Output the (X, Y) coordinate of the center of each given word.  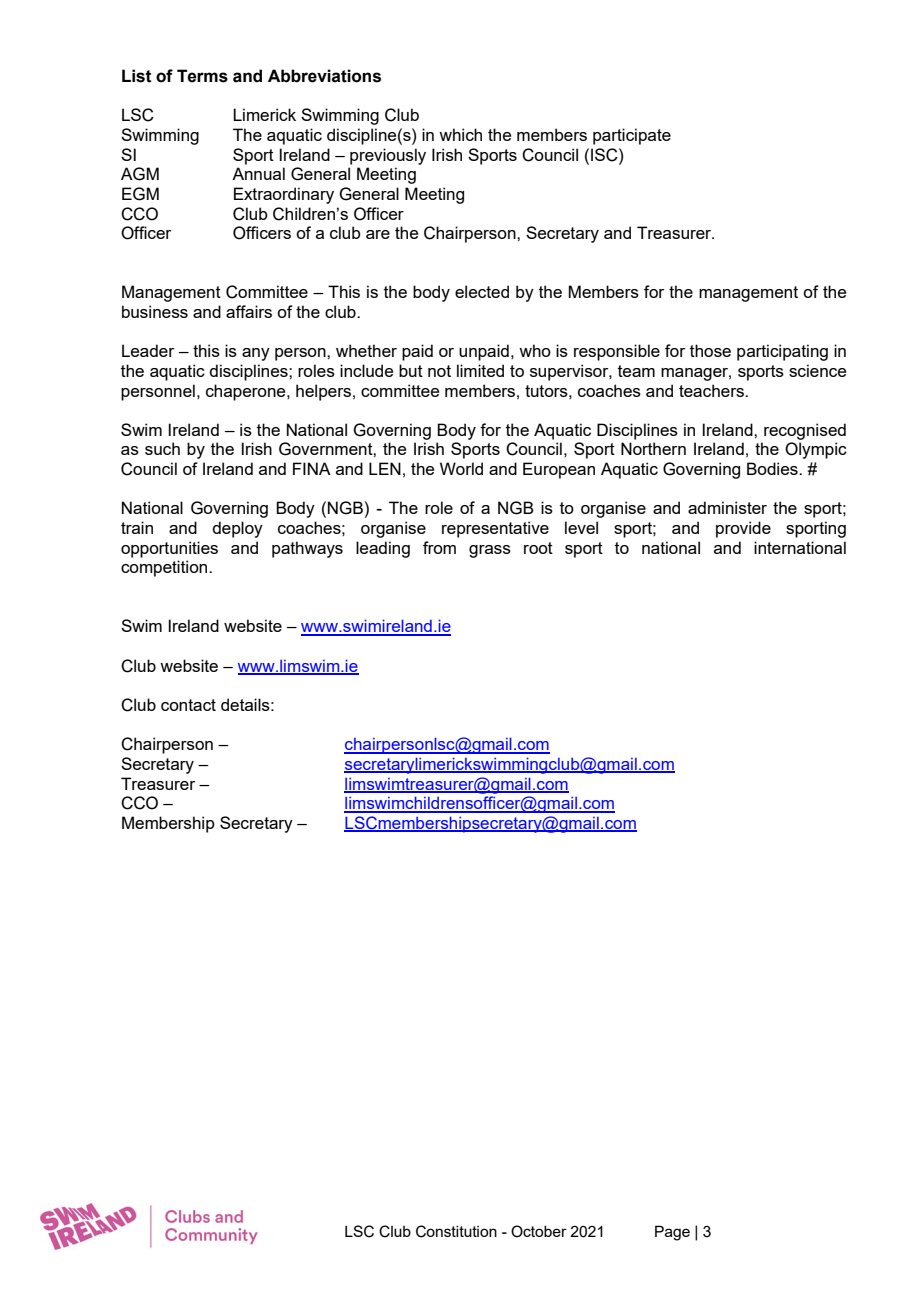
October (539, 1231)
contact (188, 705)
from (439, 547)
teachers (712, 390)
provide (743, 529)
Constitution (456, 1231)
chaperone (247, 392)
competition (165, 568)
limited (480, 370)
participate (632, 136)
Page (672, 1233)
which (460, 134)
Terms (202, 76)
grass (490, 551)
